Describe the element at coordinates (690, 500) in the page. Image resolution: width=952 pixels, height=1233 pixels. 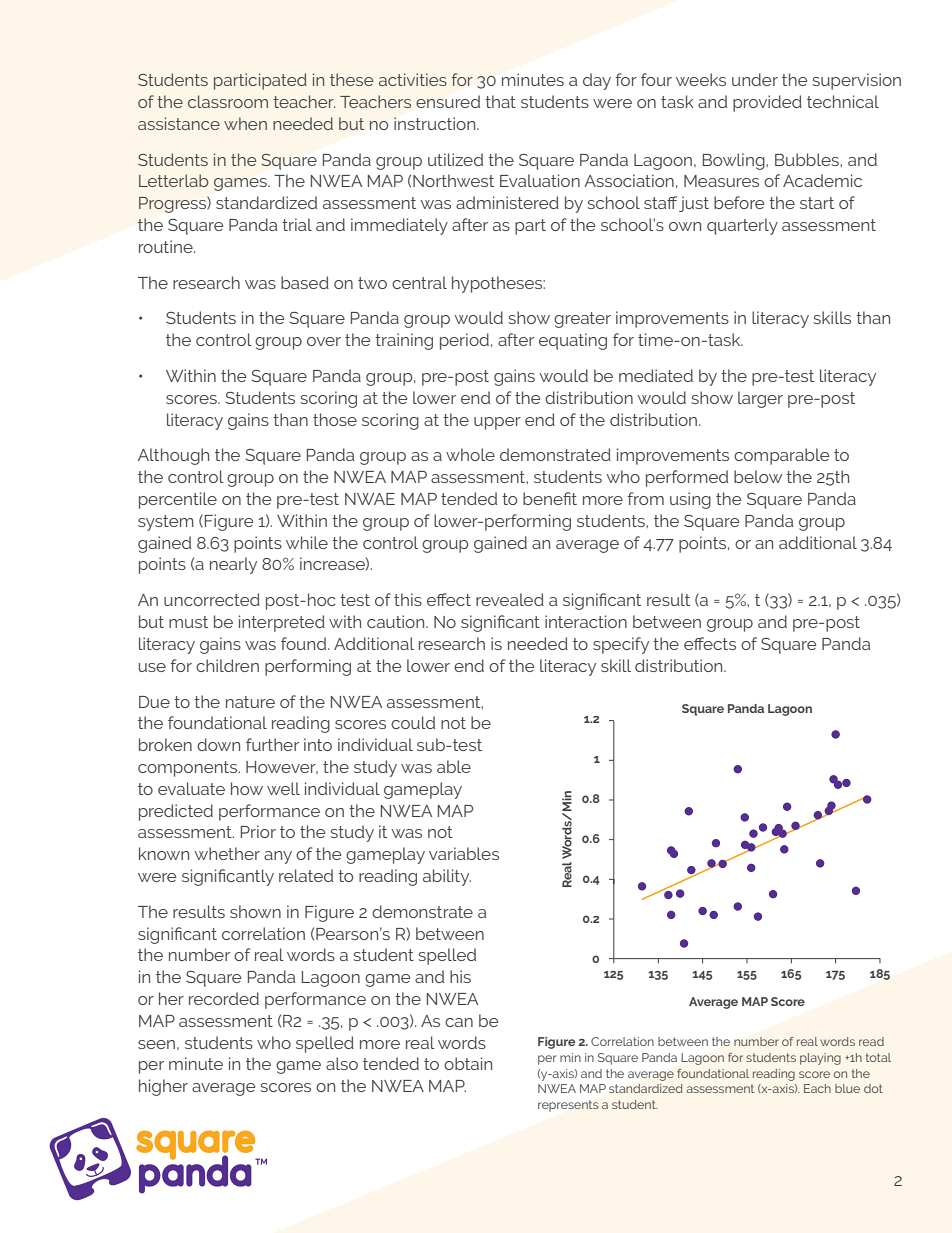
I see `using` at that location.
